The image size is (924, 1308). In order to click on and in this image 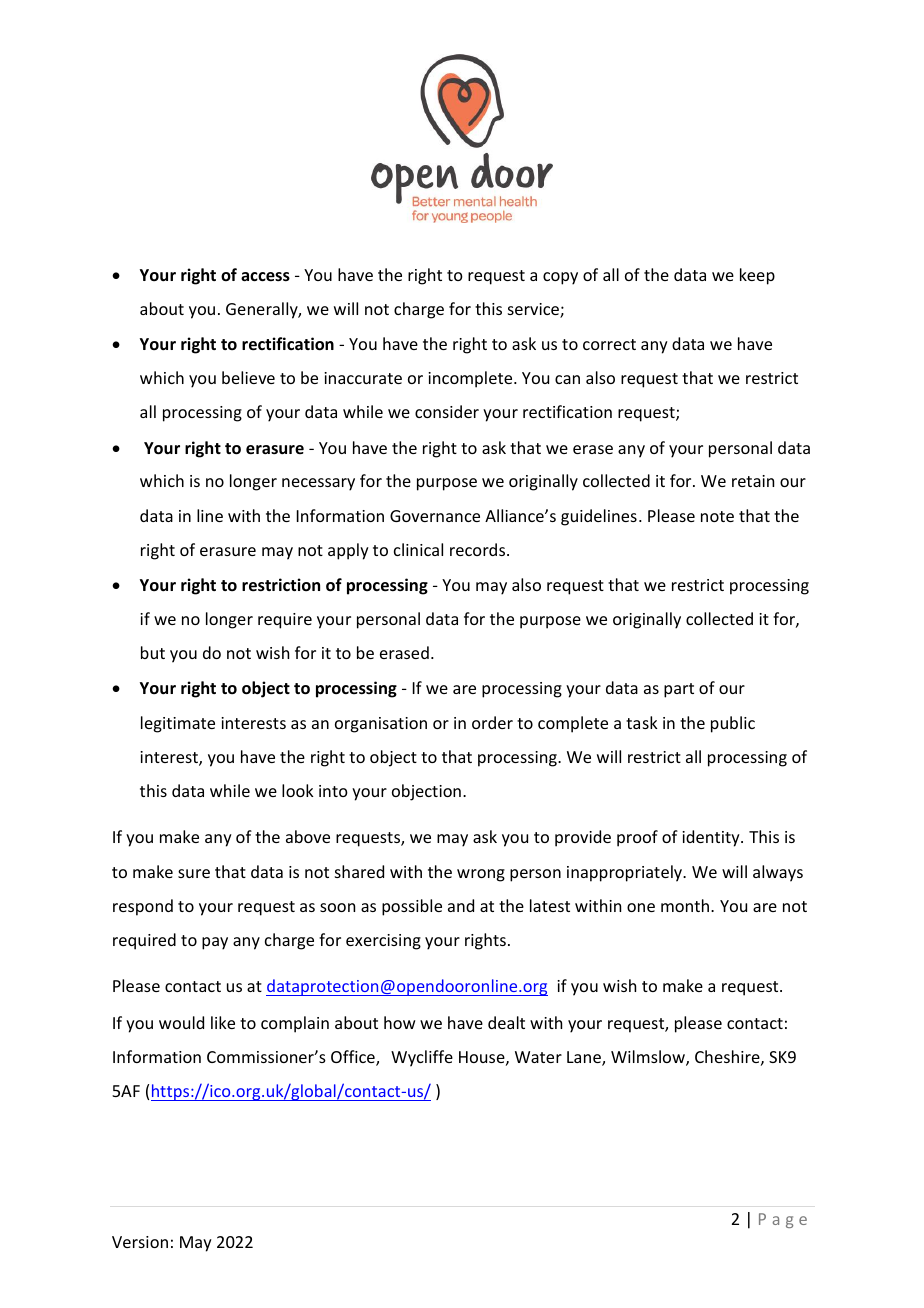, I will do `click(461, 905)`.
